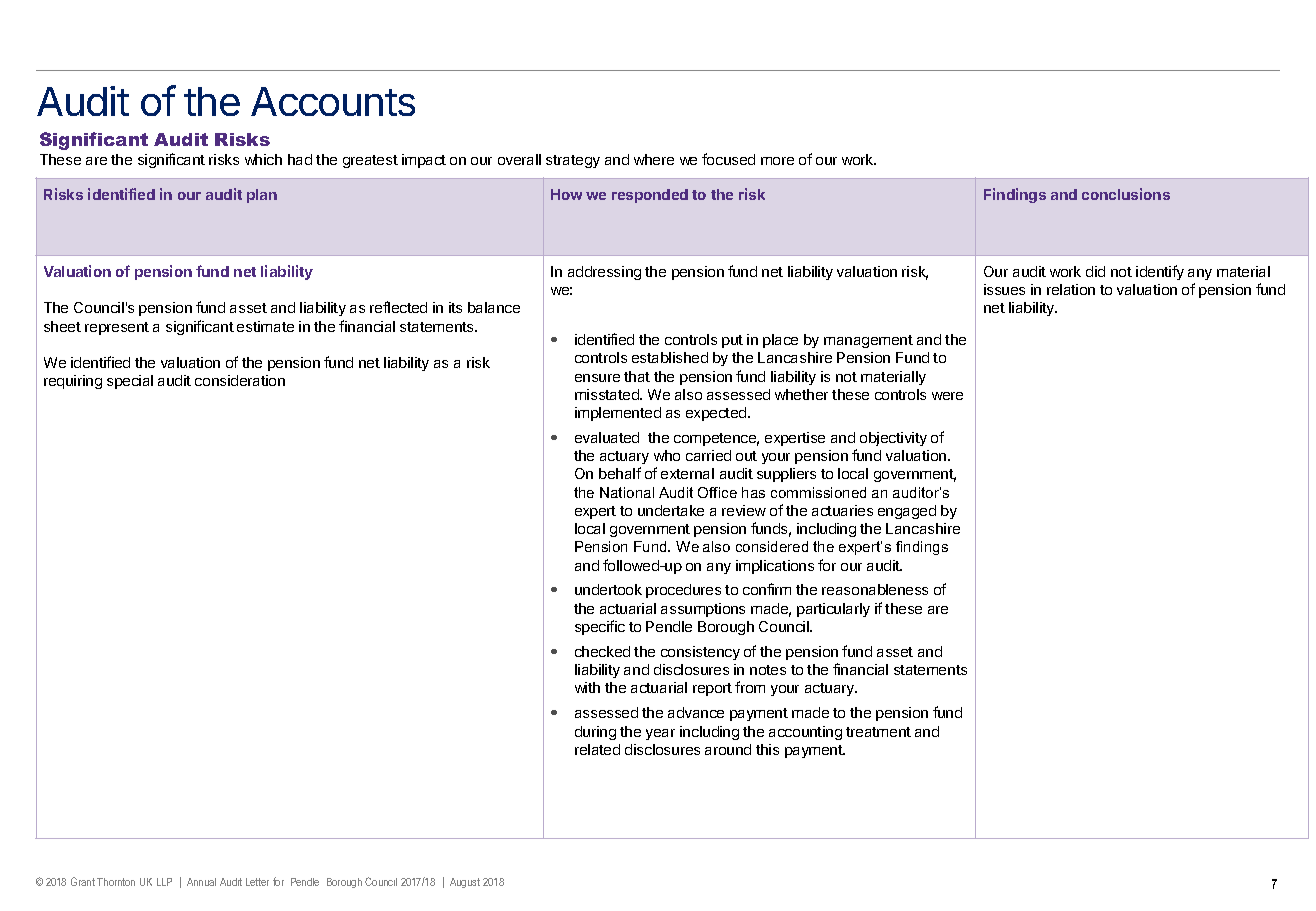  I want to click on reasonableness, so click(875, 589).
